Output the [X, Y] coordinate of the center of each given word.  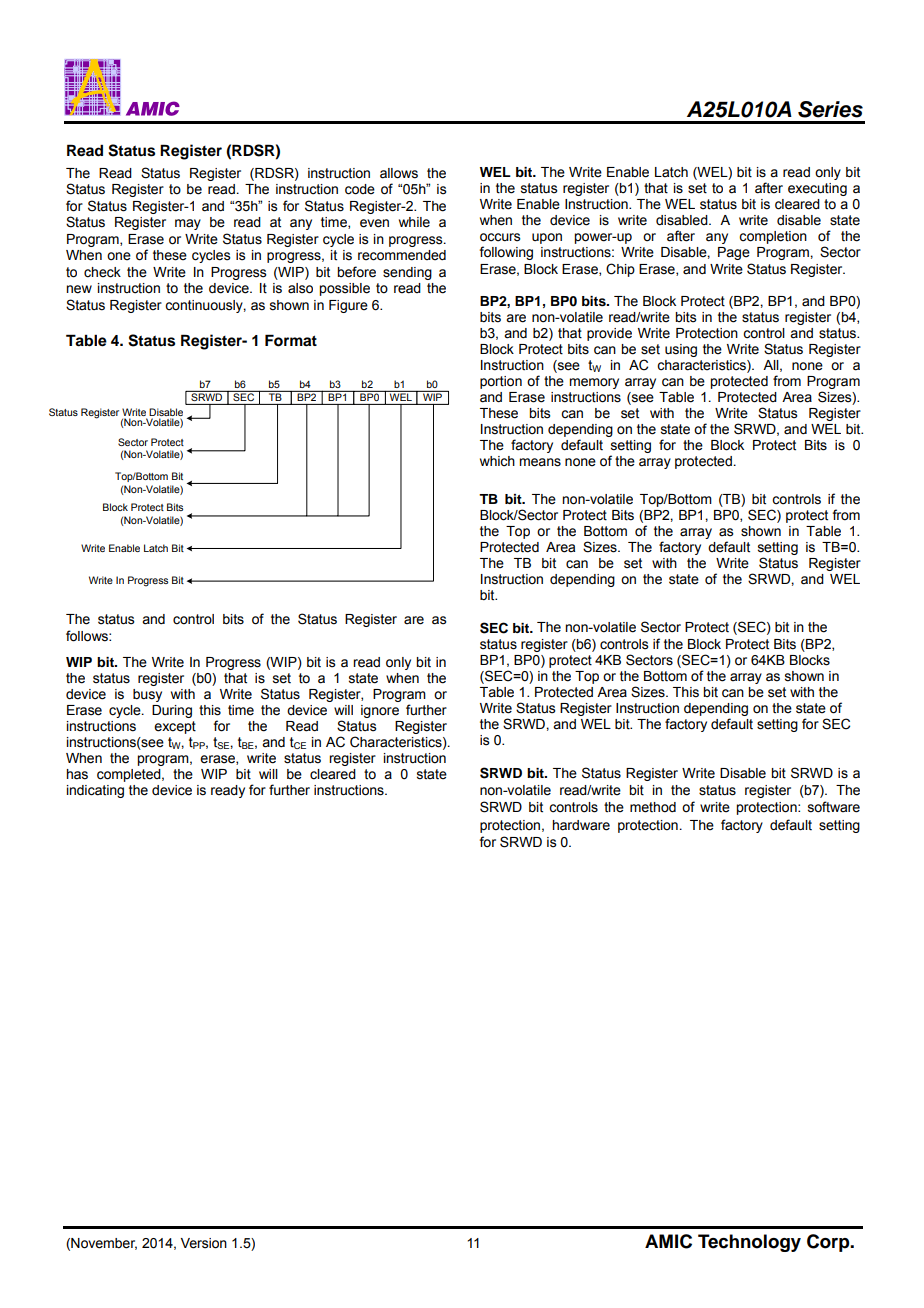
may [188, 224]
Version [204, 1243]
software [834, 807]
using [681, 350]
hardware [581, 825]
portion [501, 382]
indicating [95, 791]
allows [399, 173]
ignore [380, 711]
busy [147, 695]
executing [817, 189]
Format [291, 340]
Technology [749, 1243]
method [653, 807]
